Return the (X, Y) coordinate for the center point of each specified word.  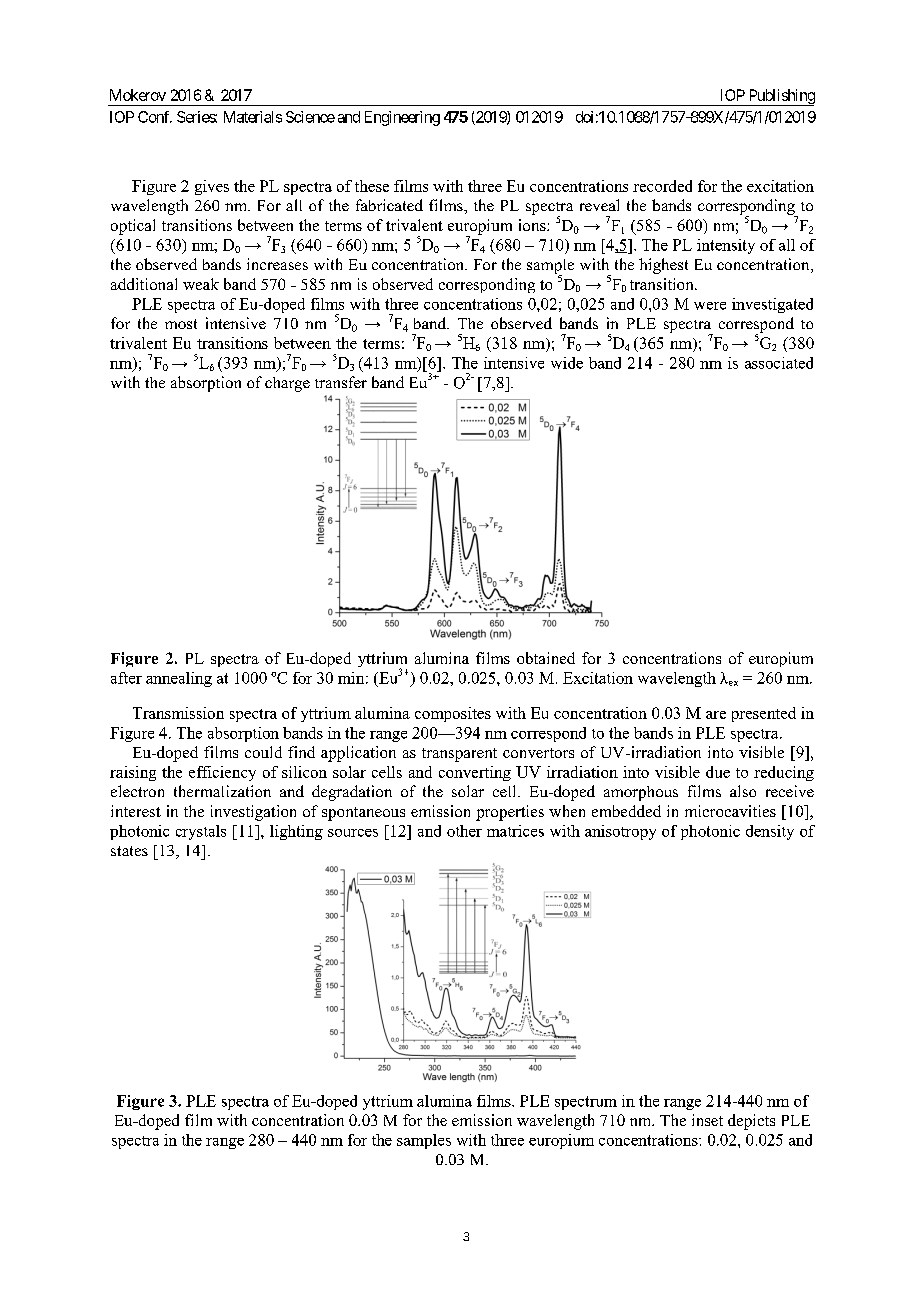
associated (779, 363)
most (181, 324)
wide (567, 363)
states (129, 851)
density (770, 832)
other (464, 831)
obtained (546, 658)
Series (197, 117)
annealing (179, 679)
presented (764, 714)
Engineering (402, 118)
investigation (253, 813)
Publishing (781, 97)
